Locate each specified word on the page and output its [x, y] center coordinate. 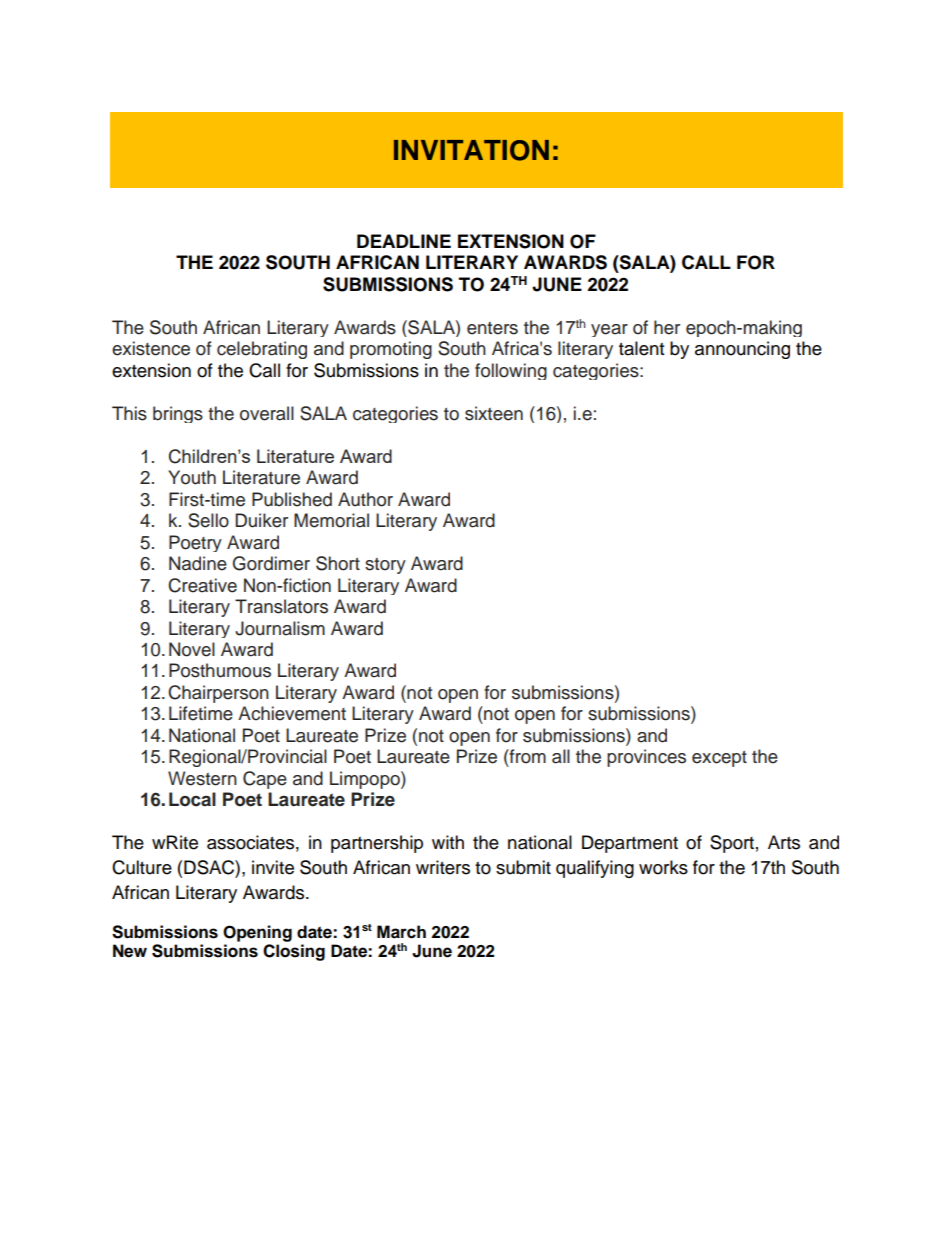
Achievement [292, 713]
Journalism [280, 628]
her [667, 327]
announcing [742, 350]
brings [178, 414]
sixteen [494, 413]
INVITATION [471, 150]
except [719, 759]
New [130, 951]
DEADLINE [404, 241]
